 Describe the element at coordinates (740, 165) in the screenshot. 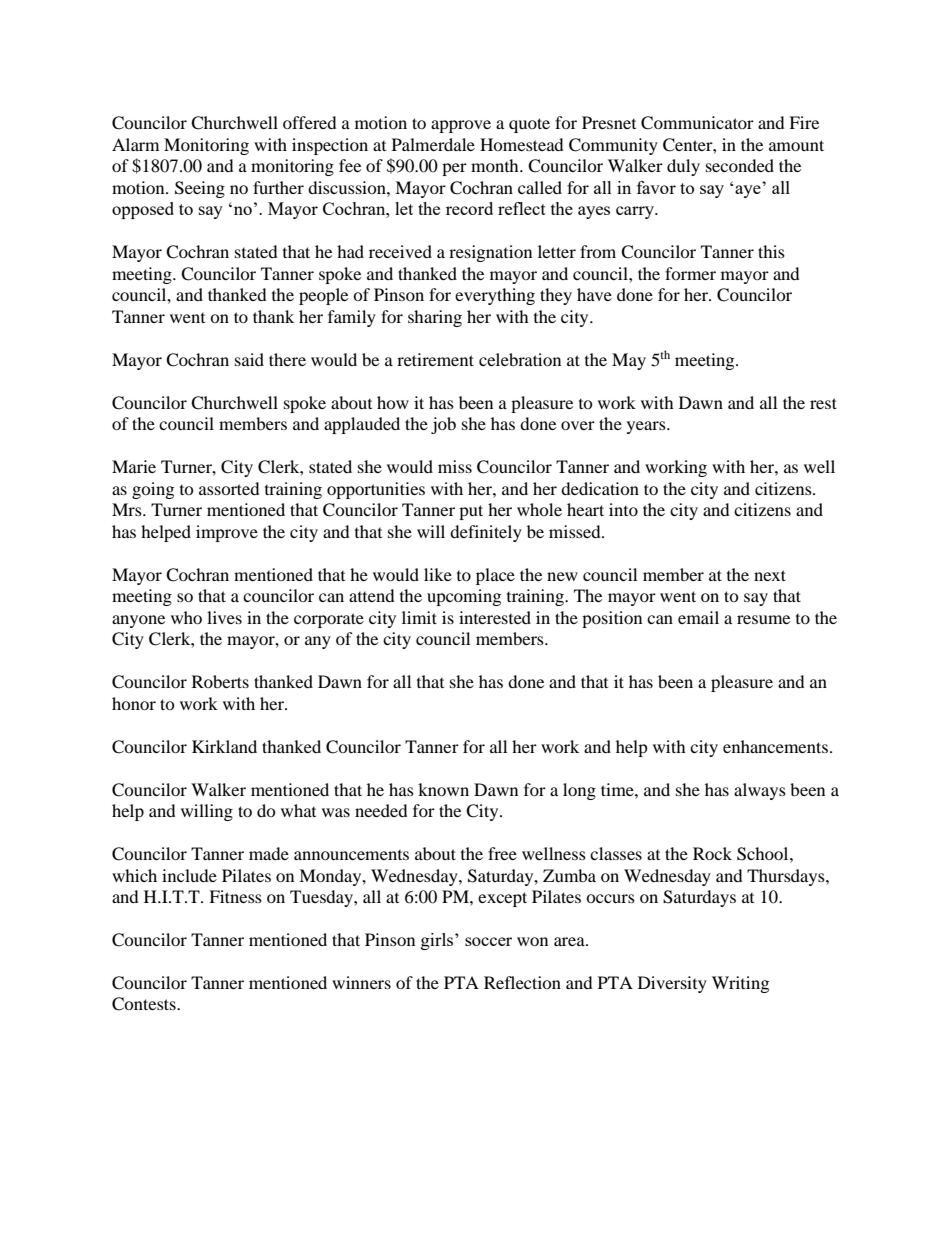

I see `seconded` at that location.
